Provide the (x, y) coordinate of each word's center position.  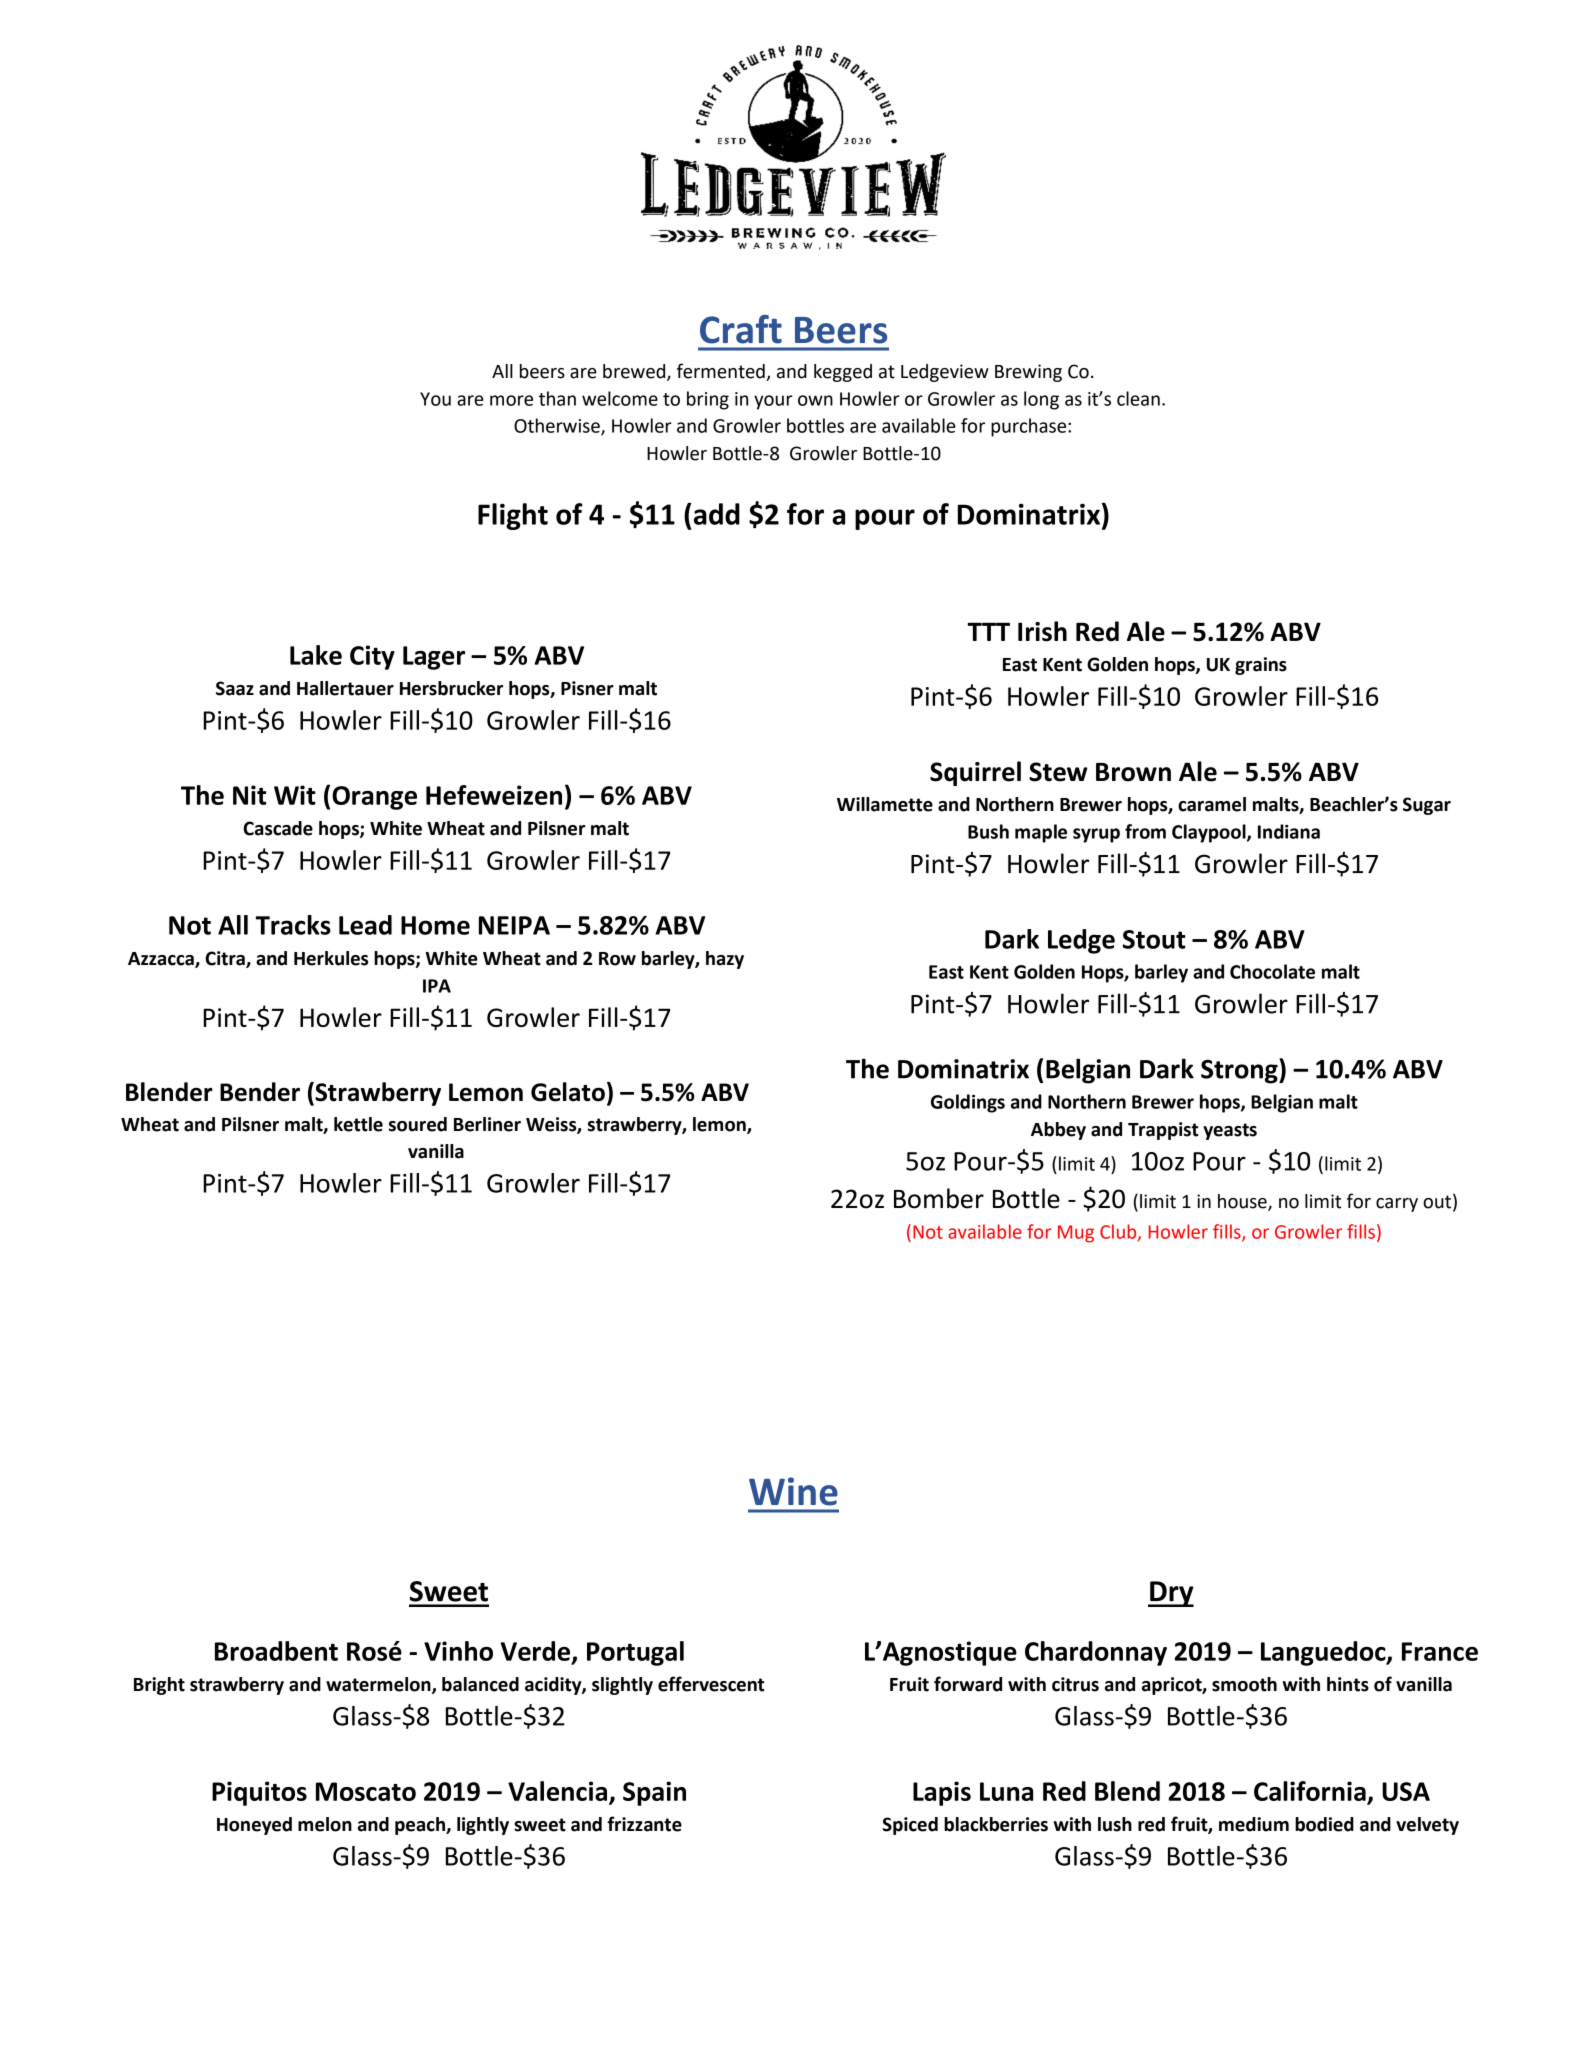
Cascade (278, 828)
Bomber (939, 1198)
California (1310, 1791)
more (511, 400)
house (1243, 1202)
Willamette (885, 804)
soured (418, 1124)
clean (1138, 398)
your (773, 402)
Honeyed (254, 1826)
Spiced (910, 1826)
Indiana (1289, 831)
